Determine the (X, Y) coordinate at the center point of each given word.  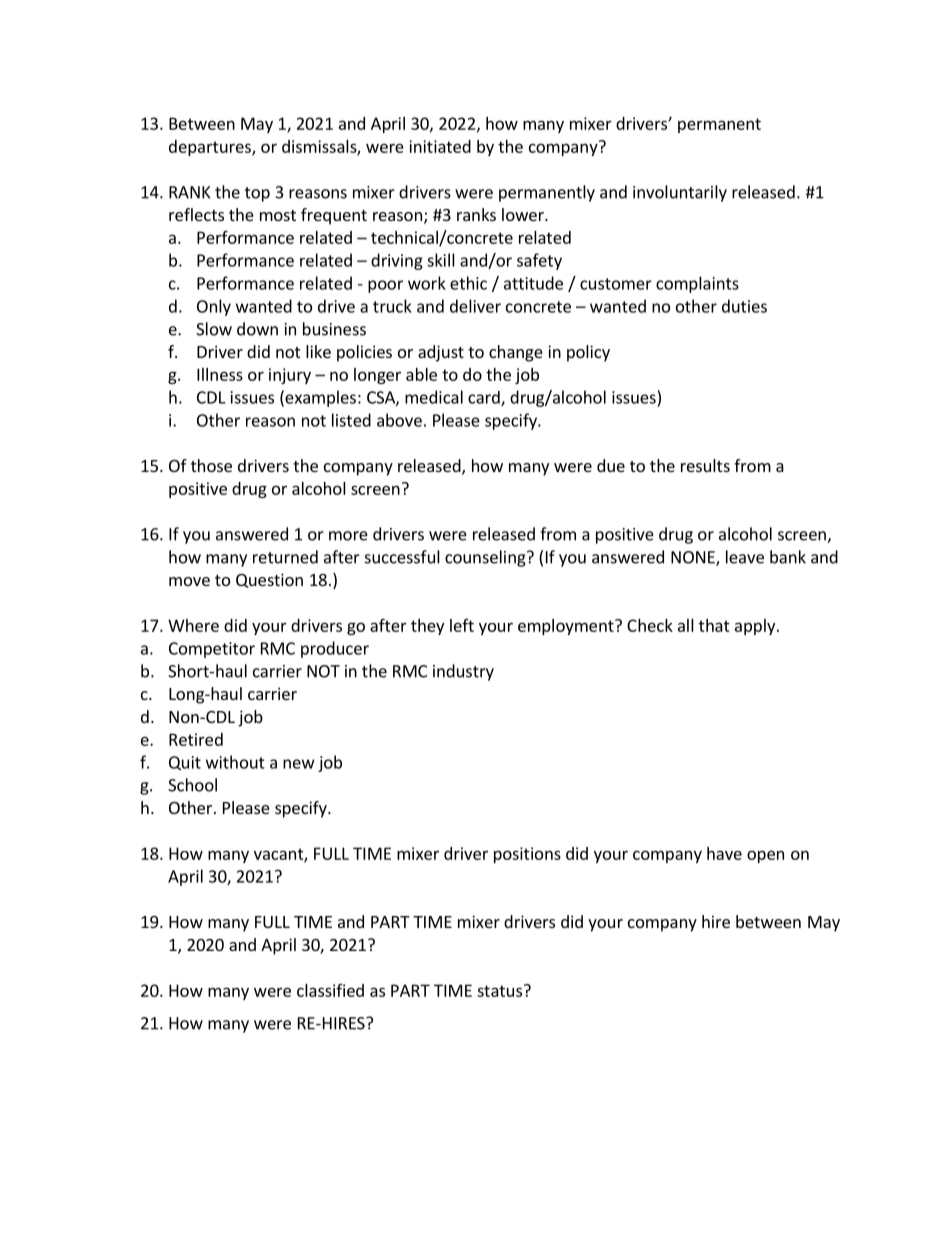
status (499, 991)
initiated (440, 146)
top (257, 194)
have (724, 853)
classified (330, 990)
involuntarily (680, 193)
